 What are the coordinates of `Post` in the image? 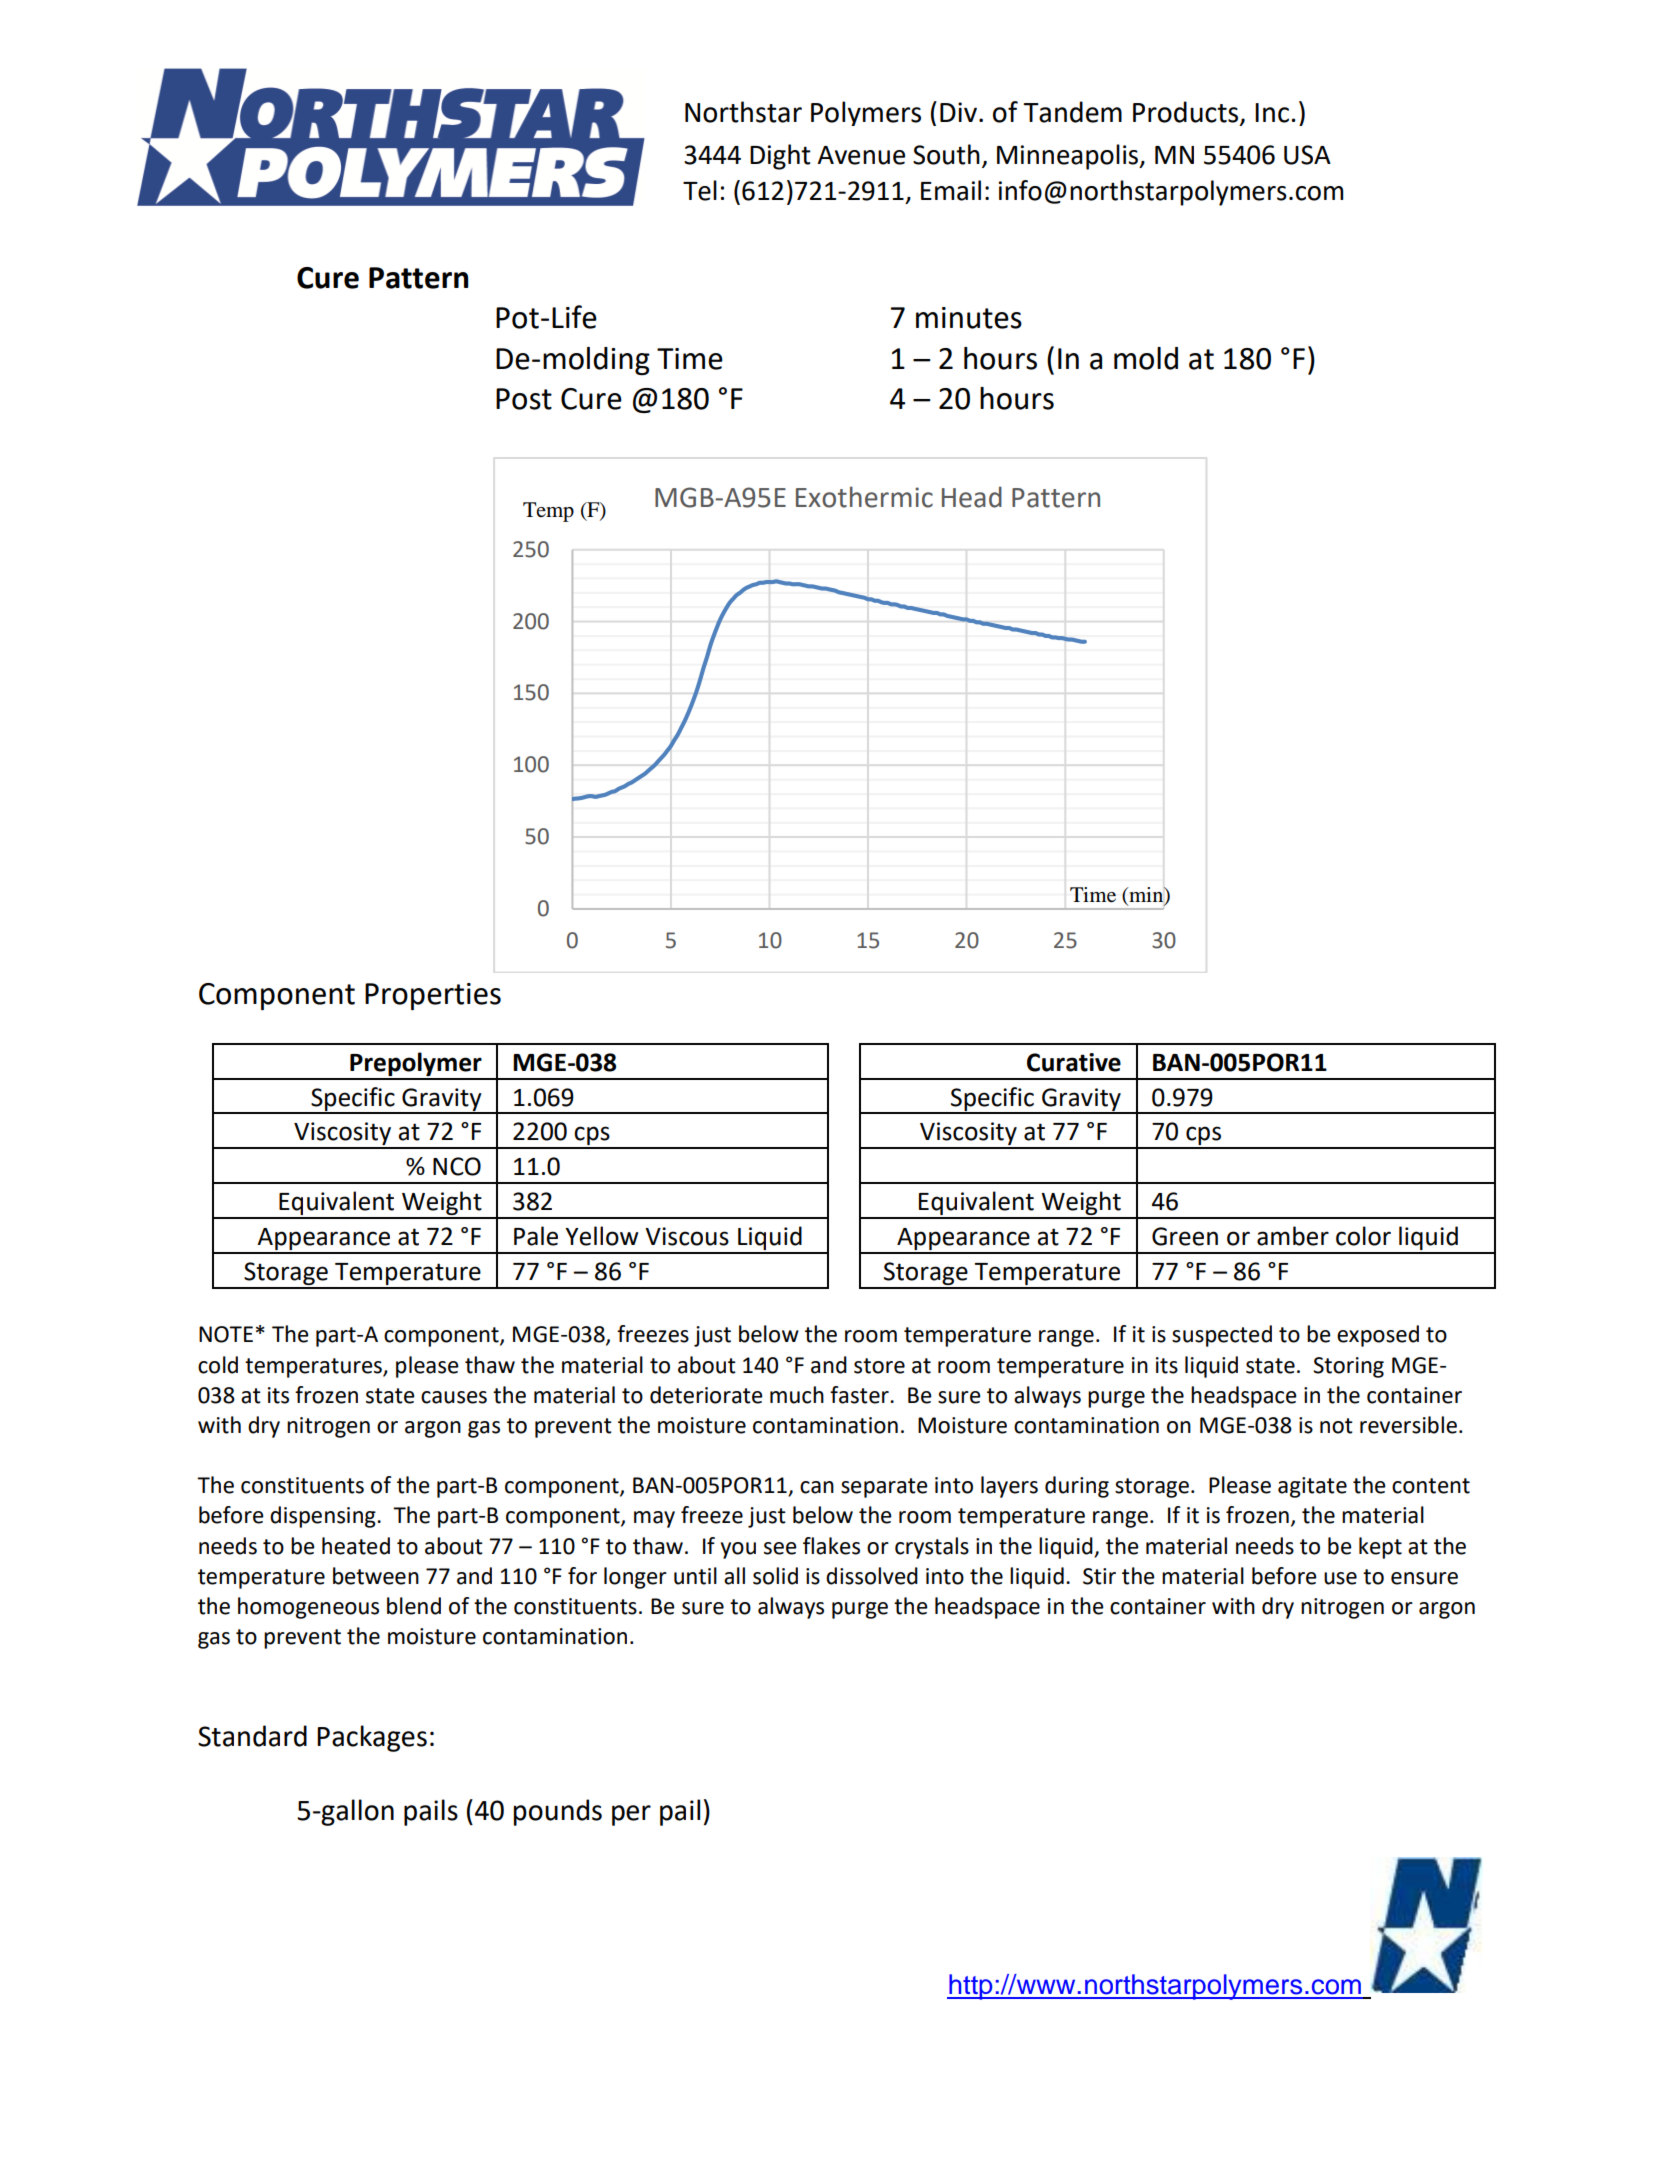 It's located at (524, 399).
